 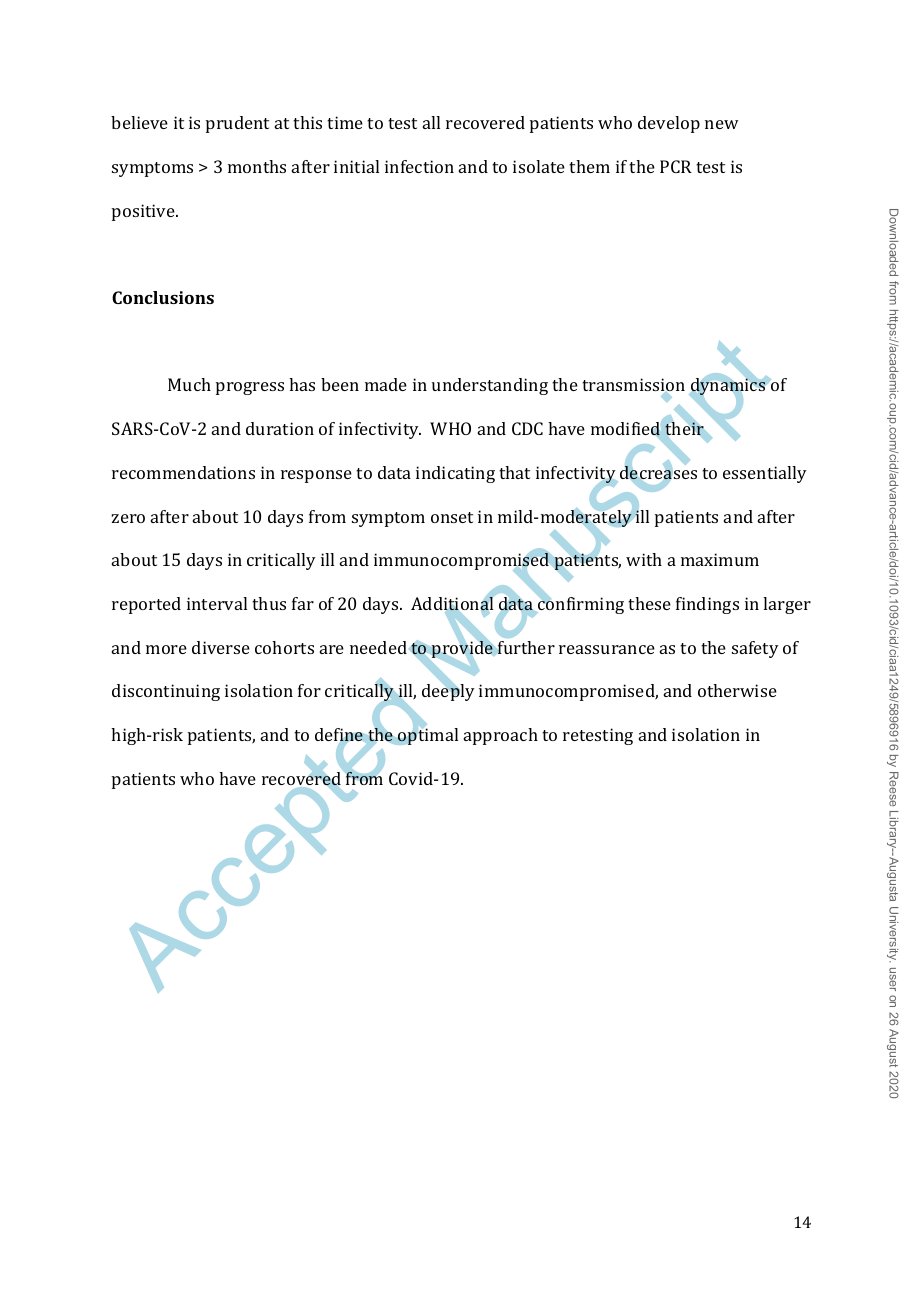 I want to click on prudent, so click(x=237, y=124).
